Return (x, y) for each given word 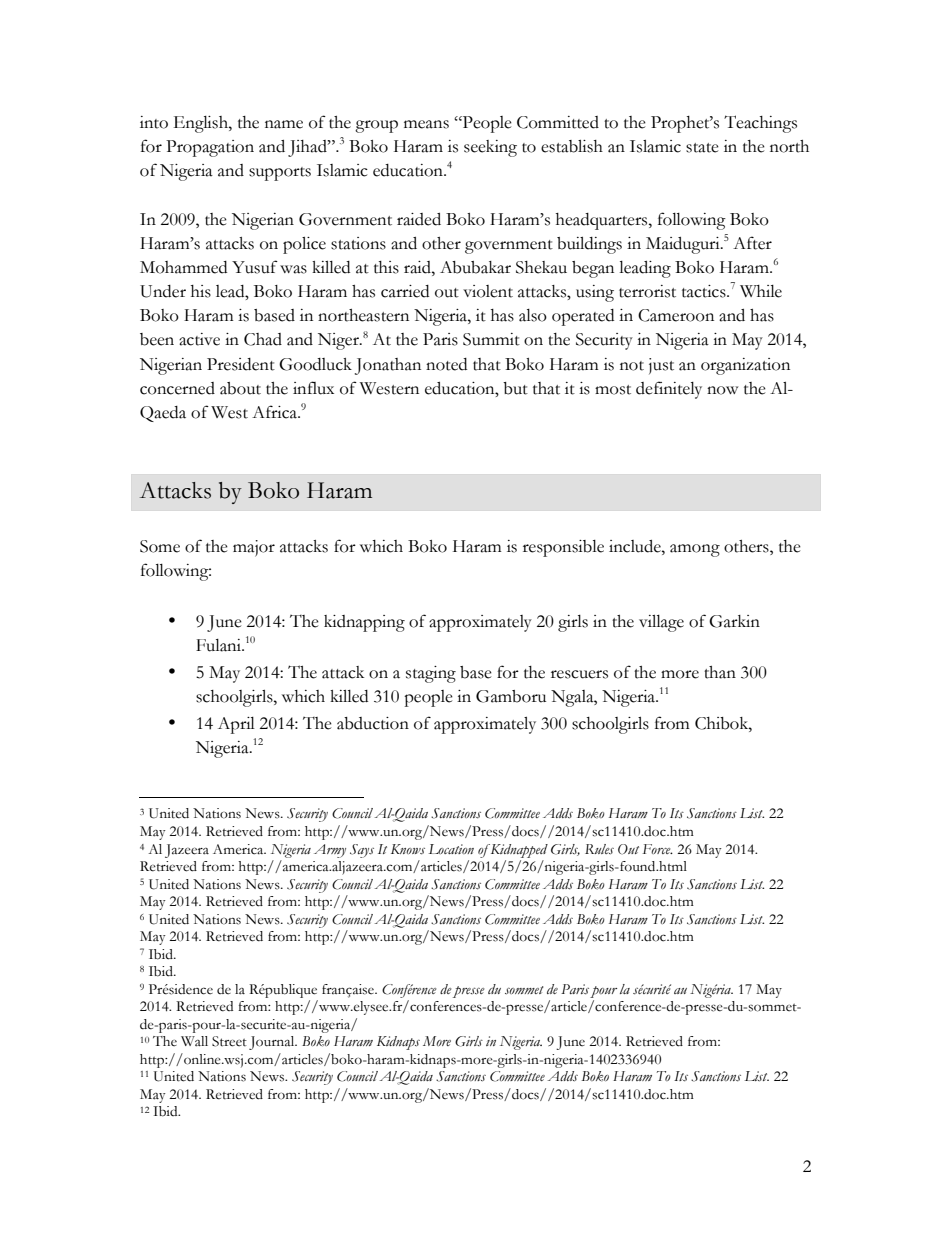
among (695, 550)
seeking (490, 148)
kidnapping (364, 623)
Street (229, 1041)
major (254, 548)
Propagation (210, 148)
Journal (273, 1043)
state (702, 148)
